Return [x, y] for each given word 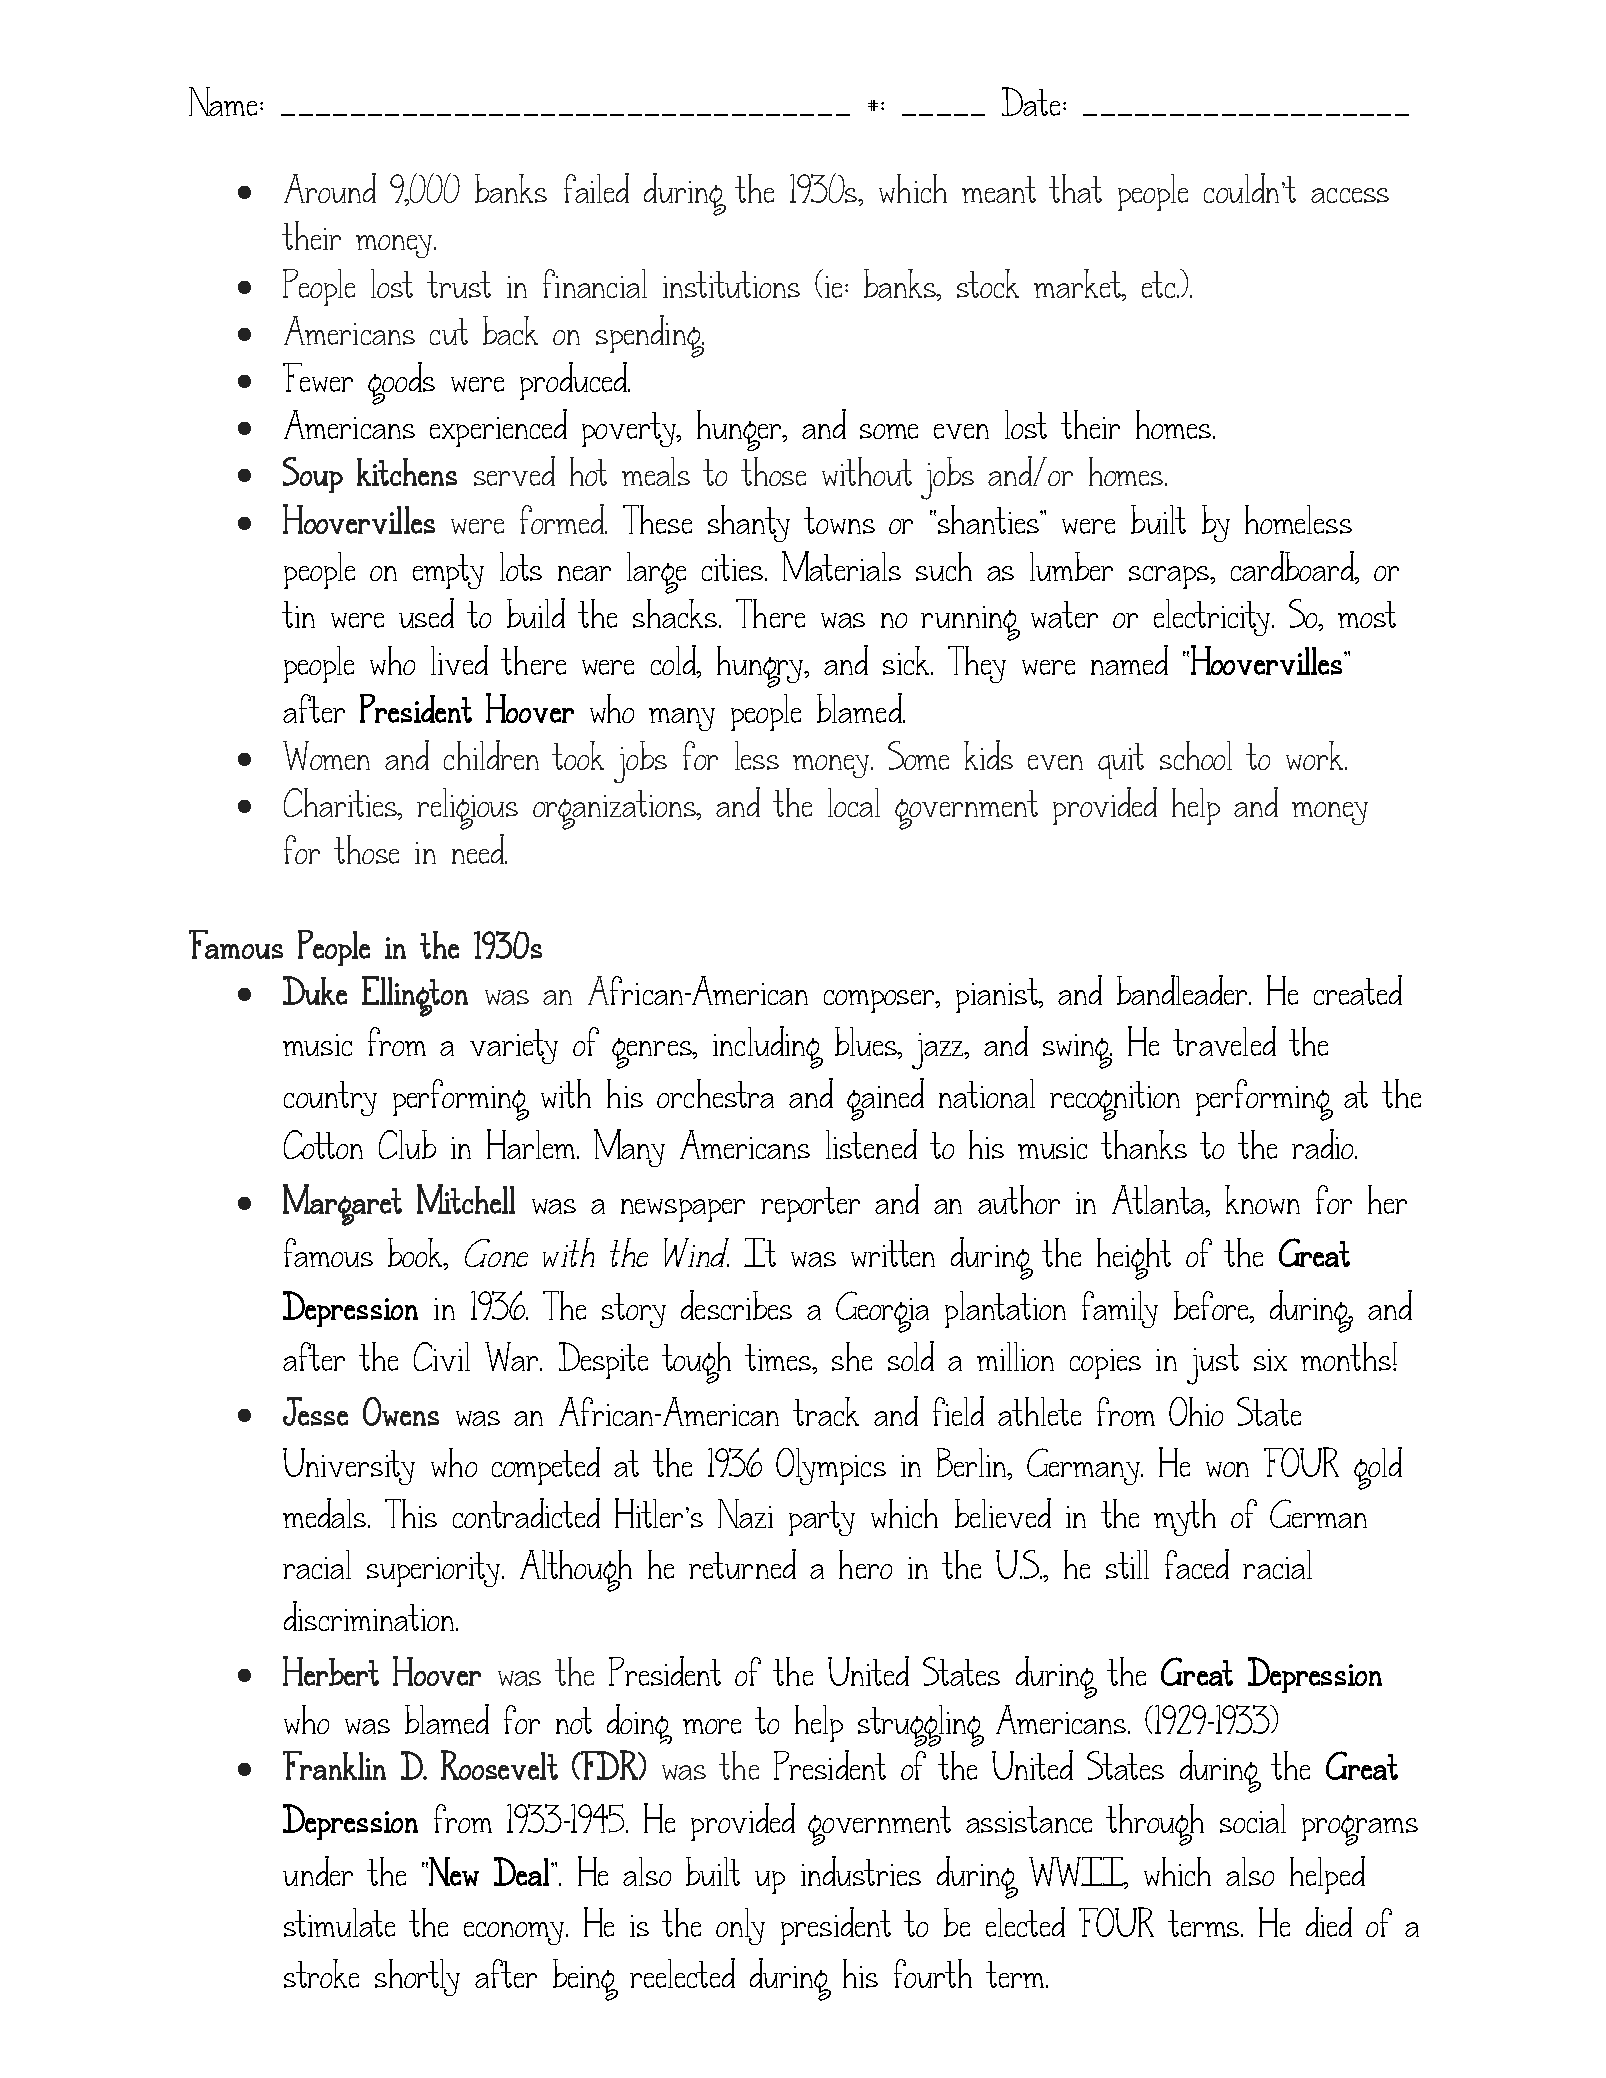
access [1350, 195]
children [491, 755]
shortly [417, 1977]
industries [861, 1871]
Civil [442, 1356]
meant [999, 189]
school [1196, 755]
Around [330, 188]
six [1270, 1360]
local [854, 802]
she [852, 1356]
